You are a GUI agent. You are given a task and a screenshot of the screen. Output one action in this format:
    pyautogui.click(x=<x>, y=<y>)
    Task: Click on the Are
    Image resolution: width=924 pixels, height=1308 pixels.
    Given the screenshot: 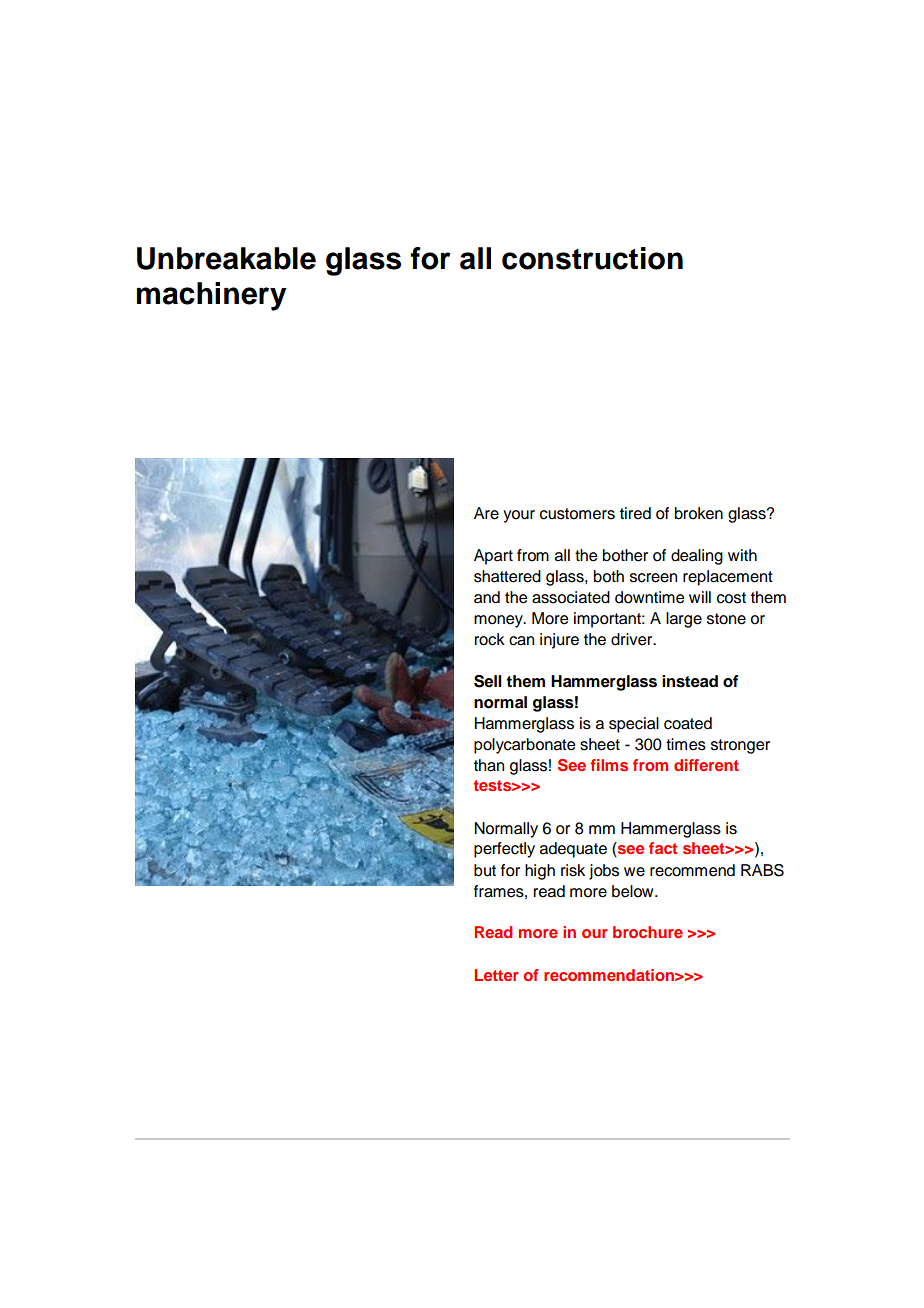 What is the action you would take?
    pyautogui.click(x=486, y=513)
